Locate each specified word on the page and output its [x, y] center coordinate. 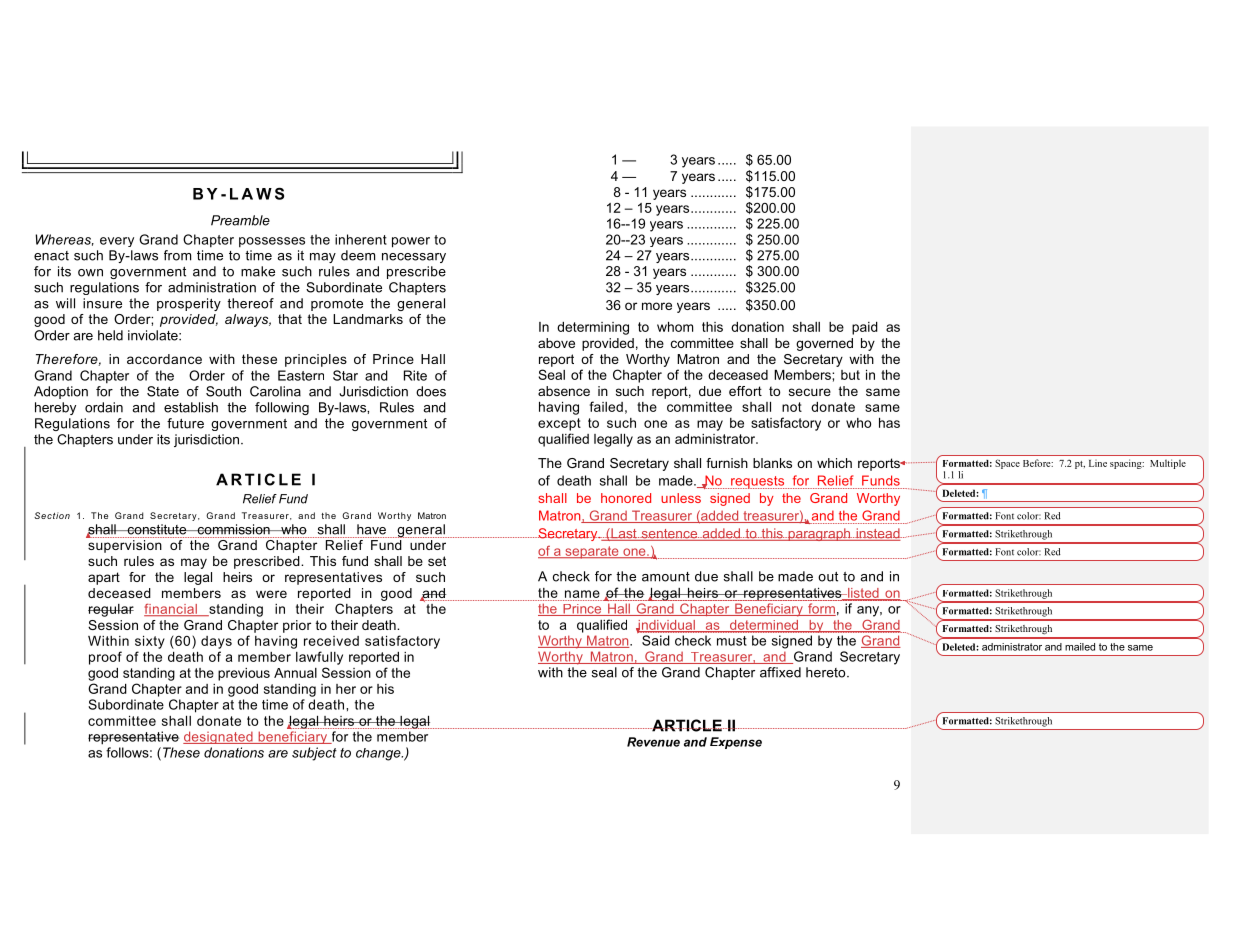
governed [824, 344]
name [582, 594]
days [216, 642]
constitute [157, 529]
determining [593, 328]
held [110, 335]
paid [865, 328]
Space [1007, 464]
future [185, 423]
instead [878, 534]
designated [219, 737]
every [117, 242]
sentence [669, 535]
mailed [1080, 647]
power [411, 242]
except [559, 424]
